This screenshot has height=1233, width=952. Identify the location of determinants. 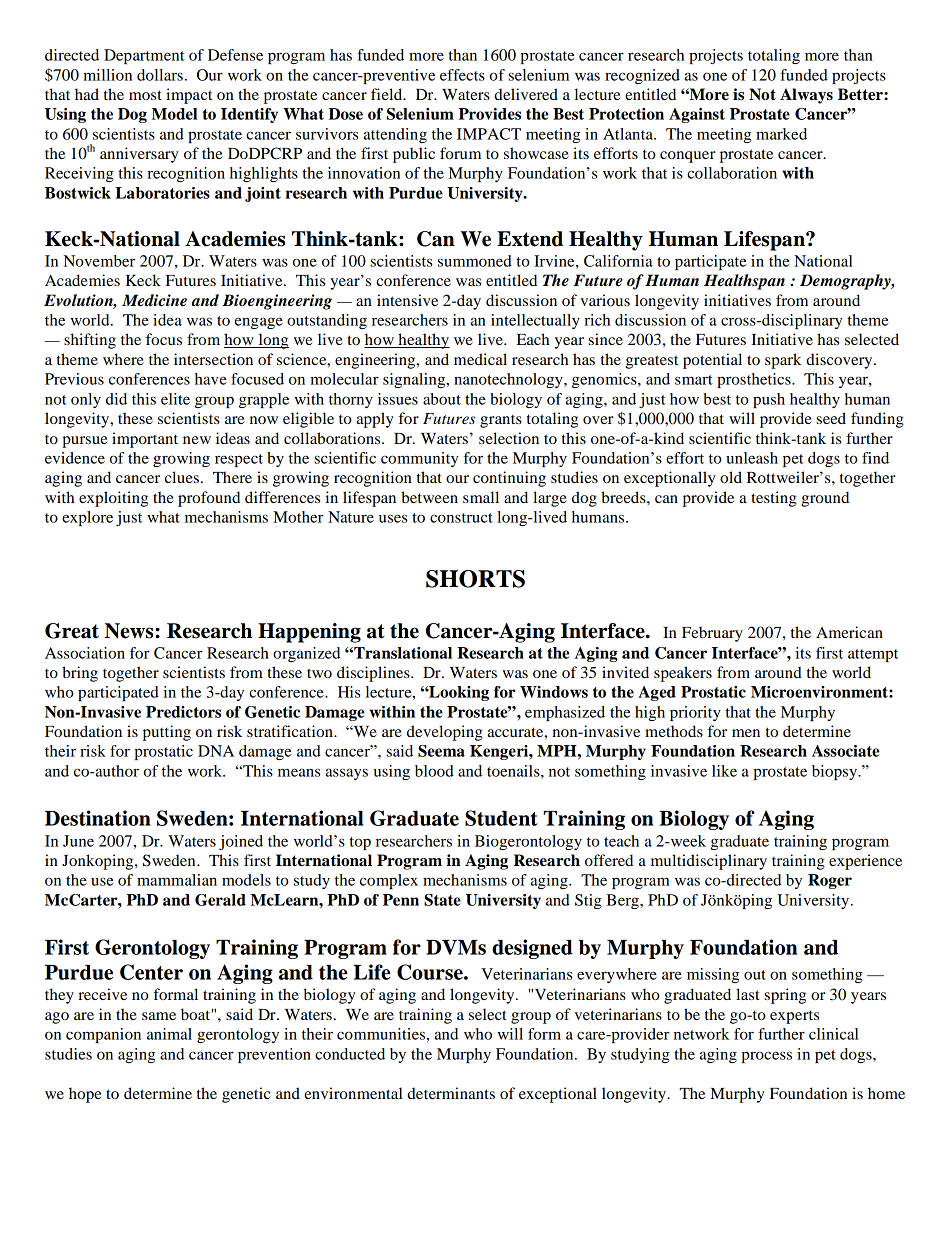
(451, 1093).
